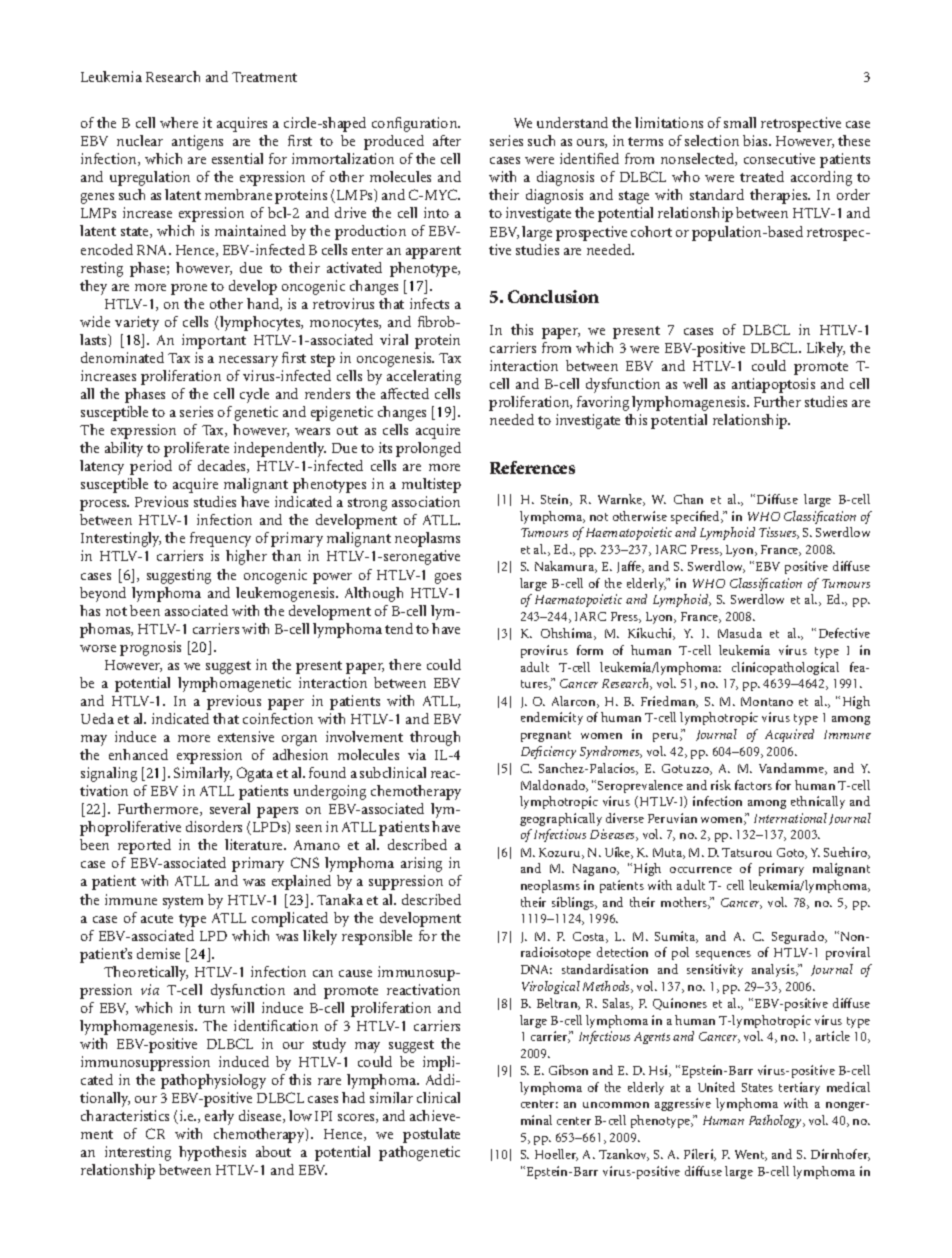  I want to click on antigens, so click(197, 142).
